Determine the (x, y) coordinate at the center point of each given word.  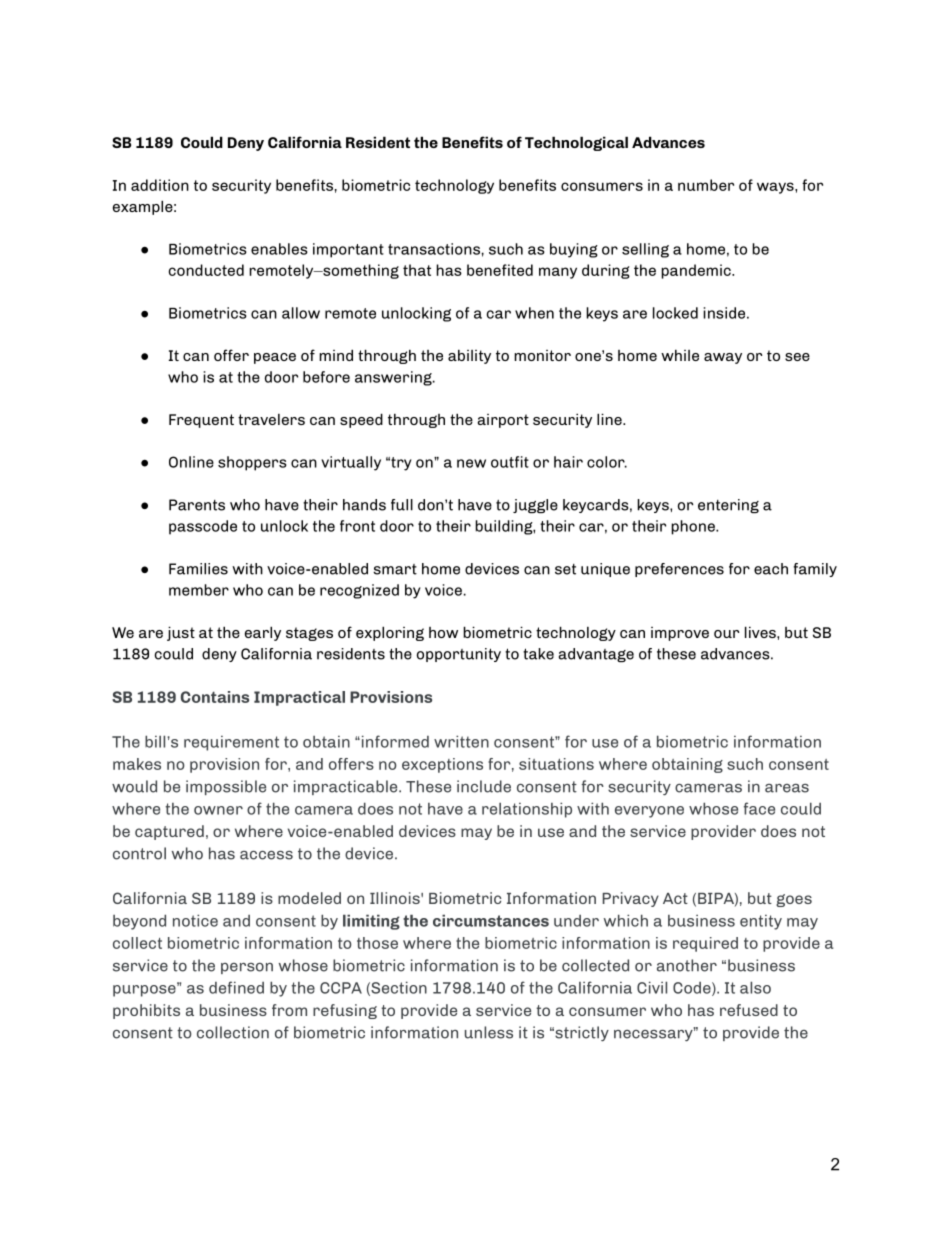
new (471, 463)
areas (787, 788)
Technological (576, 143)
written (461, 741)
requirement (231, 743)
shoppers (252, 463)
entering (728, 506)
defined (236, 987)
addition (160, 185)
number (706, 185)
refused (749, 1010)
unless (489, 1032)
